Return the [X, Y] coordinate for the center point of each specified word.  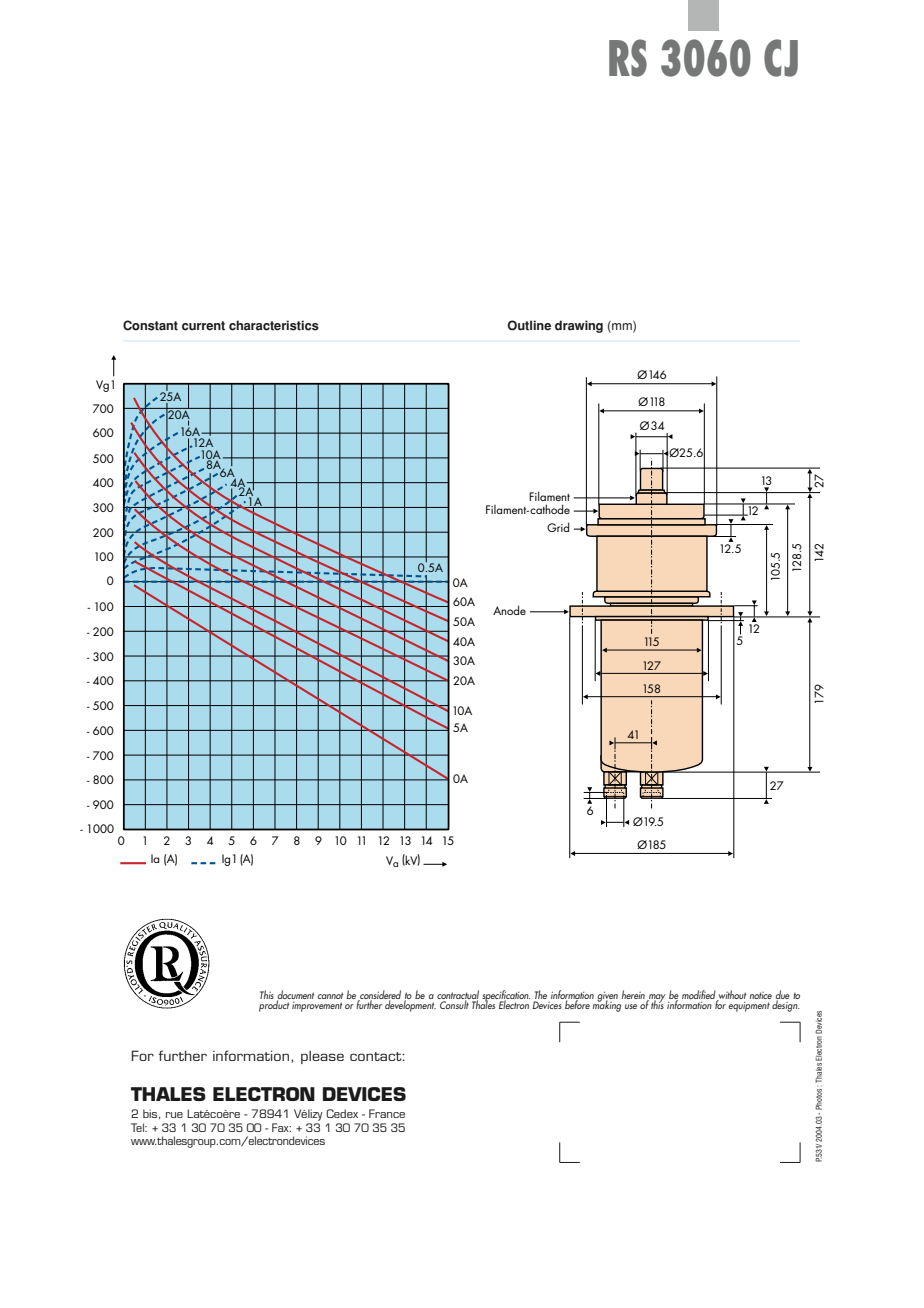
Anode [509, 610]
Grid [558, 527]
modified [700, 995]
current [203, 326]
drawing [579, 326]
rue [174, 1115]
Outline [529, 325]
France [387, 1113]
